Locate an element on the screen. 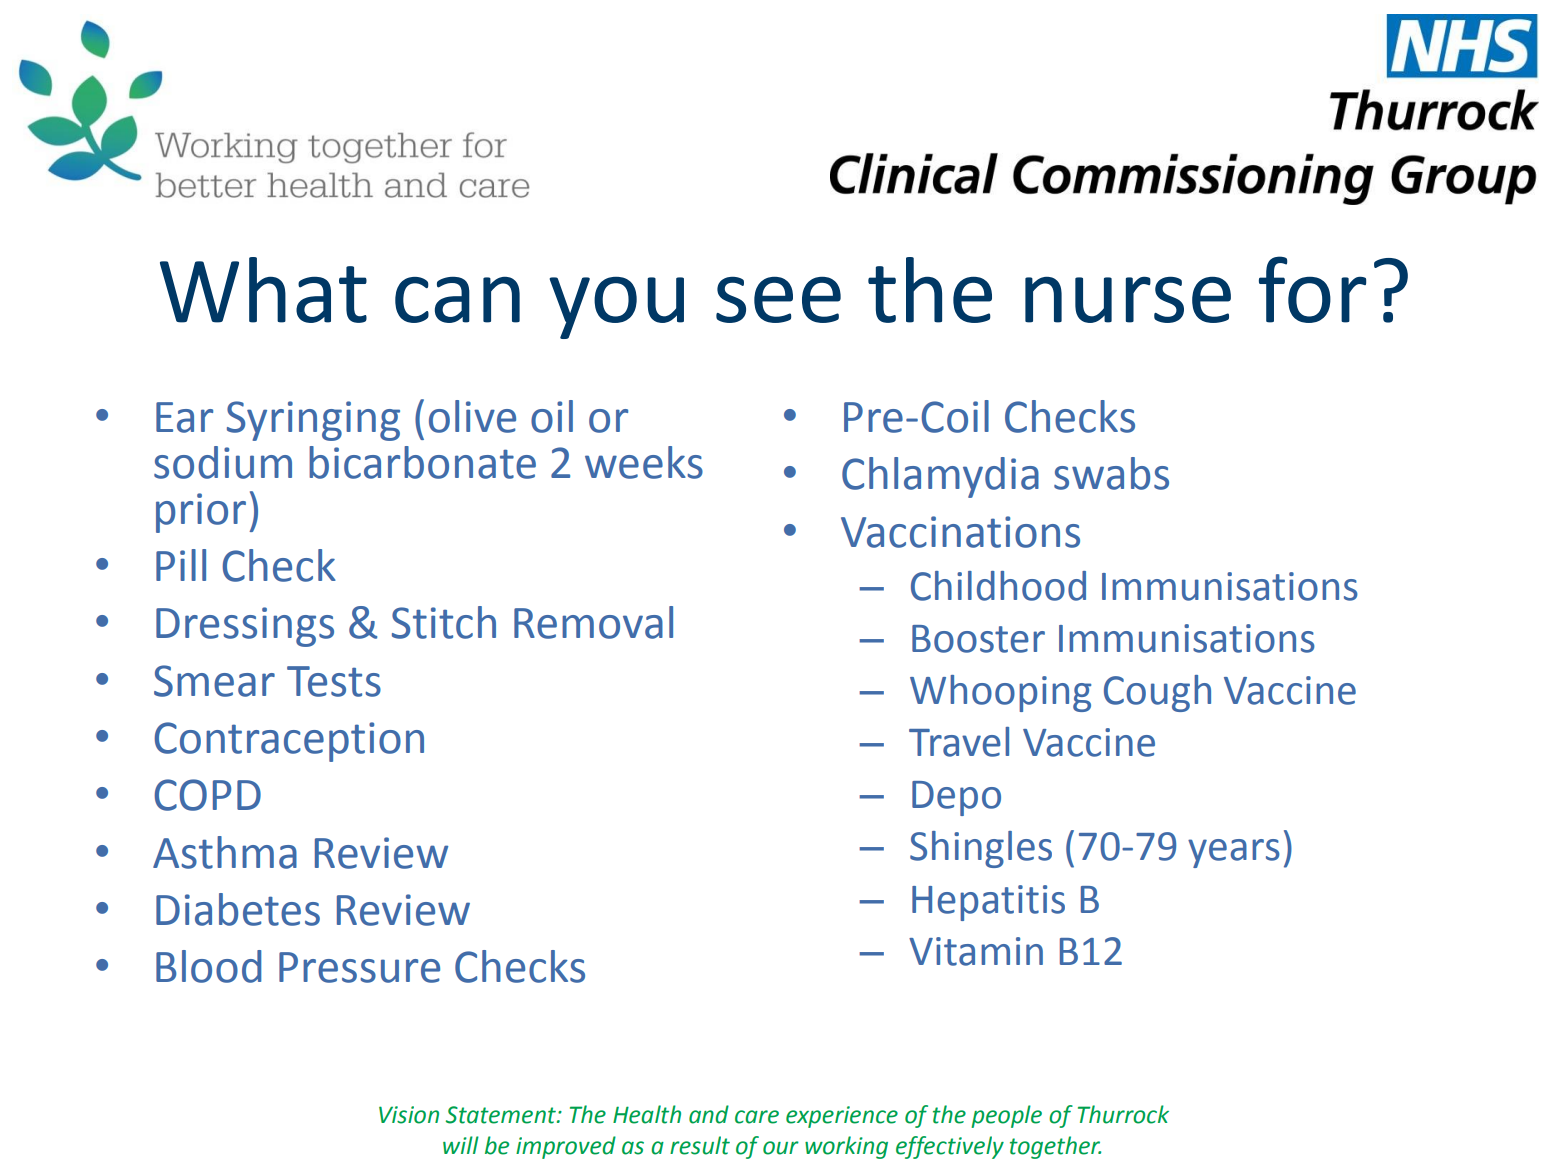 The width and height of the screenshot is (1563, 1173). see is located at coordinates (778, 300).
